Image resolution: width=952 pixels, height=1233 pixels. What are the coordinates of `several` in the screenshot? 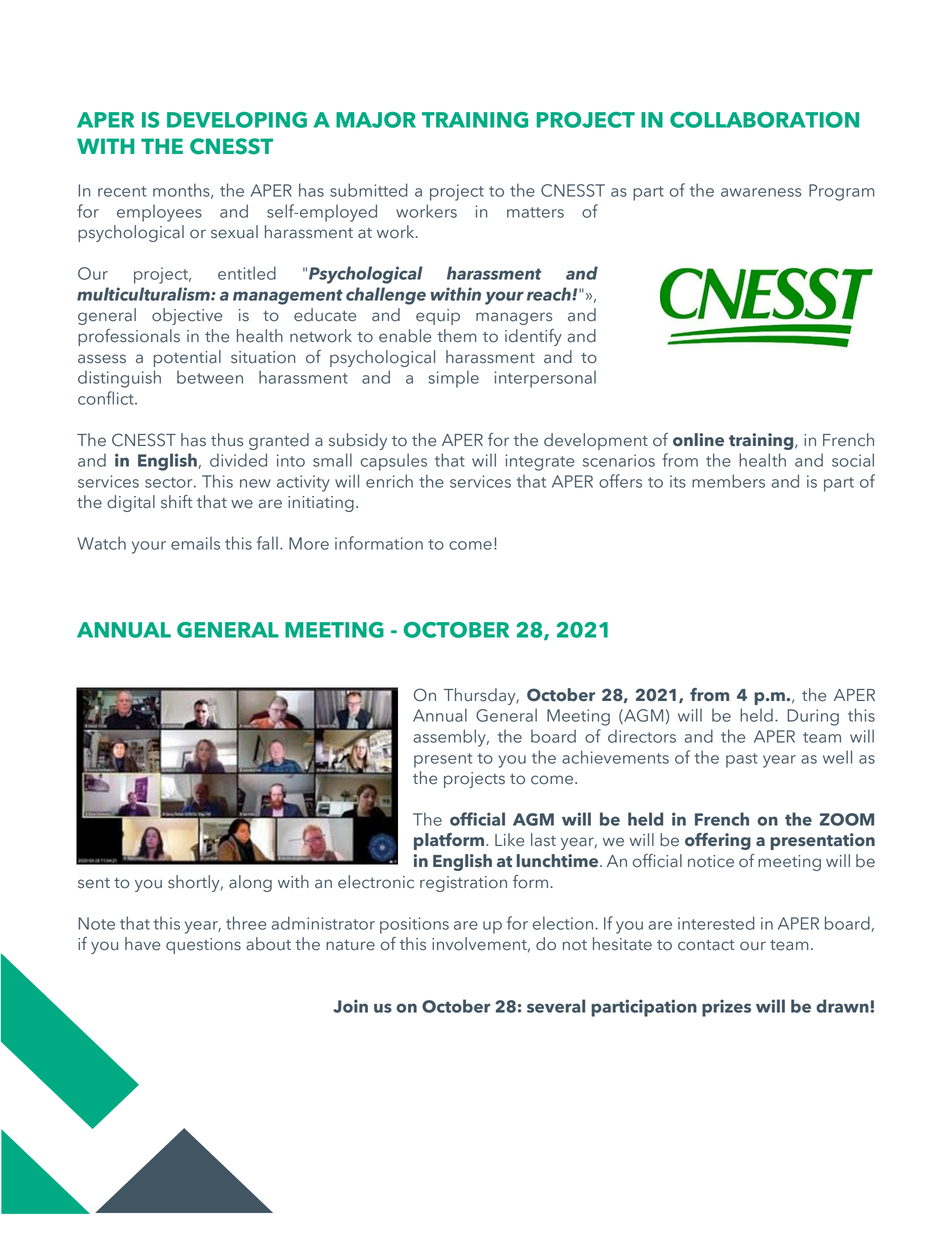 It's located at (556, 1006).
